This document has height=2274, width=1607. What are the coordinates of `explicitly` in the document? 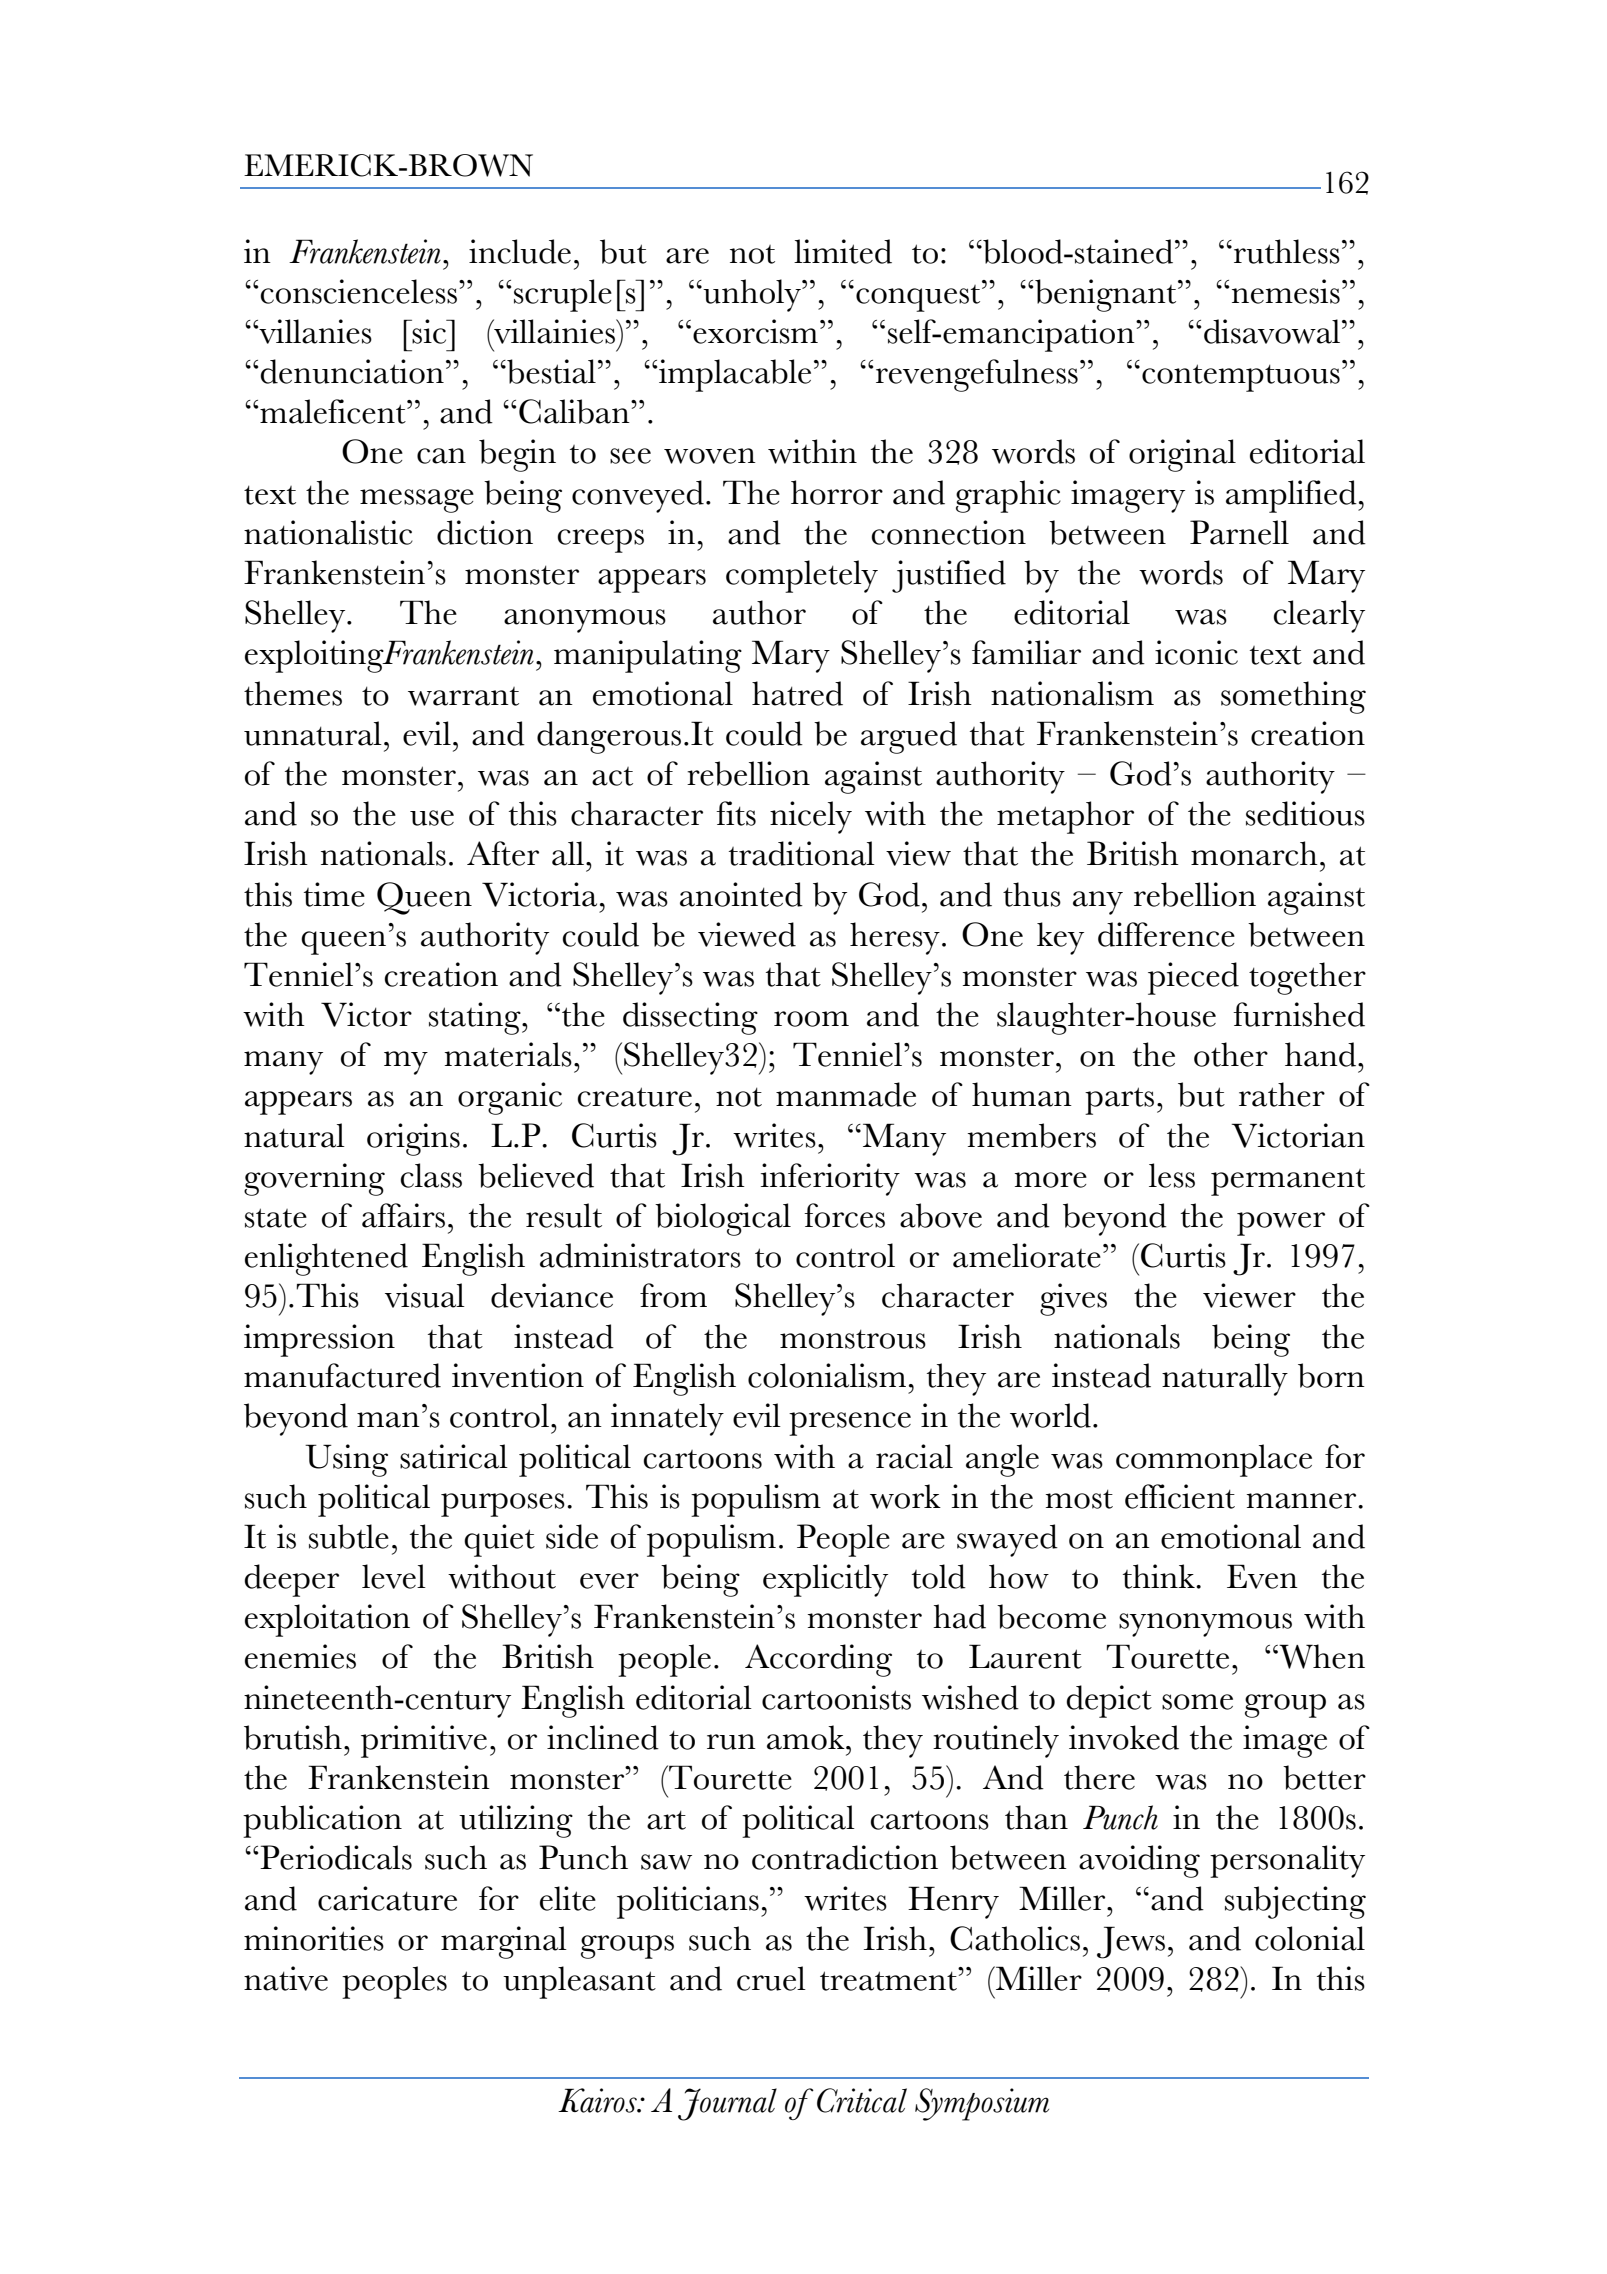 It's located at (825, 1580).
